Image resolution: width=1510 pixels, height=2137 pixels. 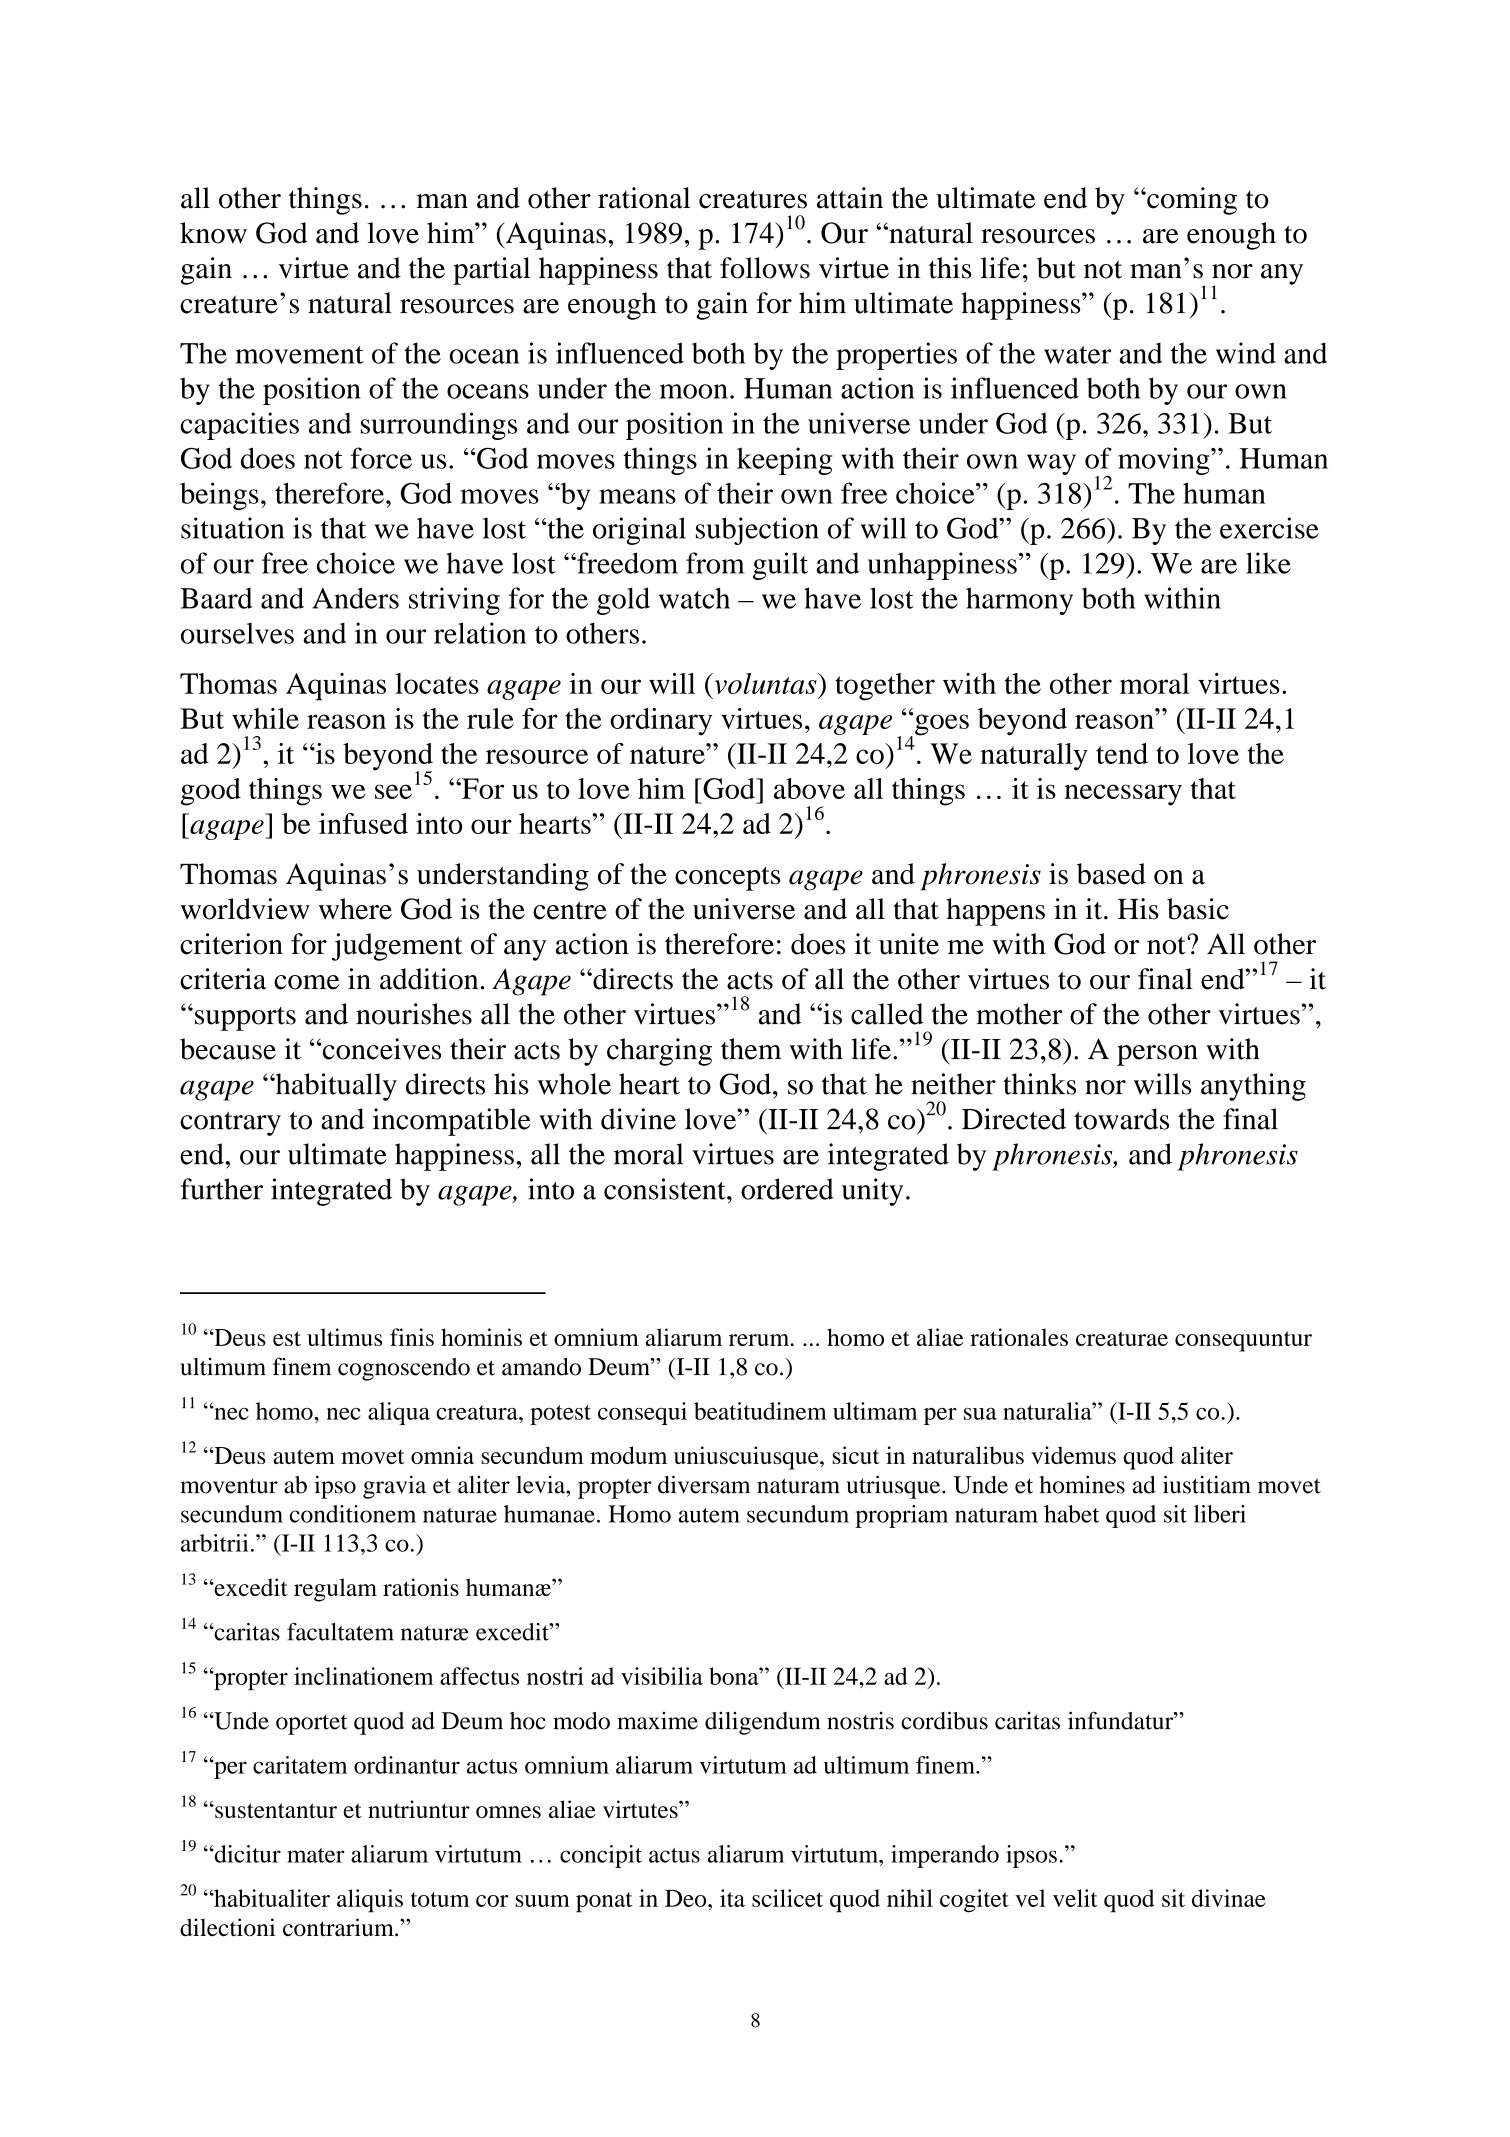 What do you see at coordinates (355, 598) in the screenshot?
I see `Anders` at bounding box center [355, 598].
